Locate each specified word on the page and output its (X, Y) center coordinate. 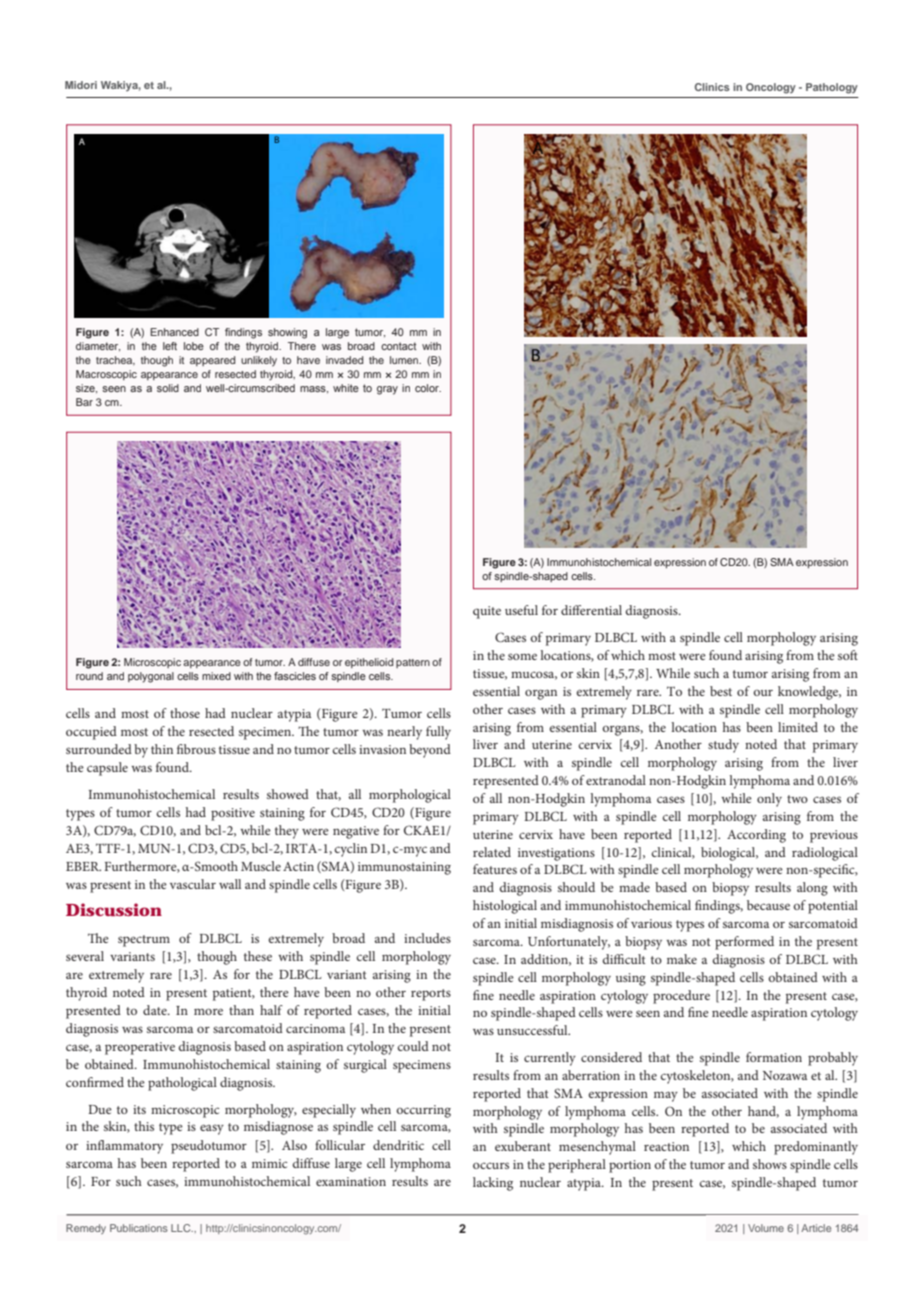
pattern (413, 663)
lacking (493, 1184)
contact (398, 346)
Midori (81, 85)
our (763, 693)
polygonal (151, 677)
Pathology (832, 88)
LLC (182, 1228)
